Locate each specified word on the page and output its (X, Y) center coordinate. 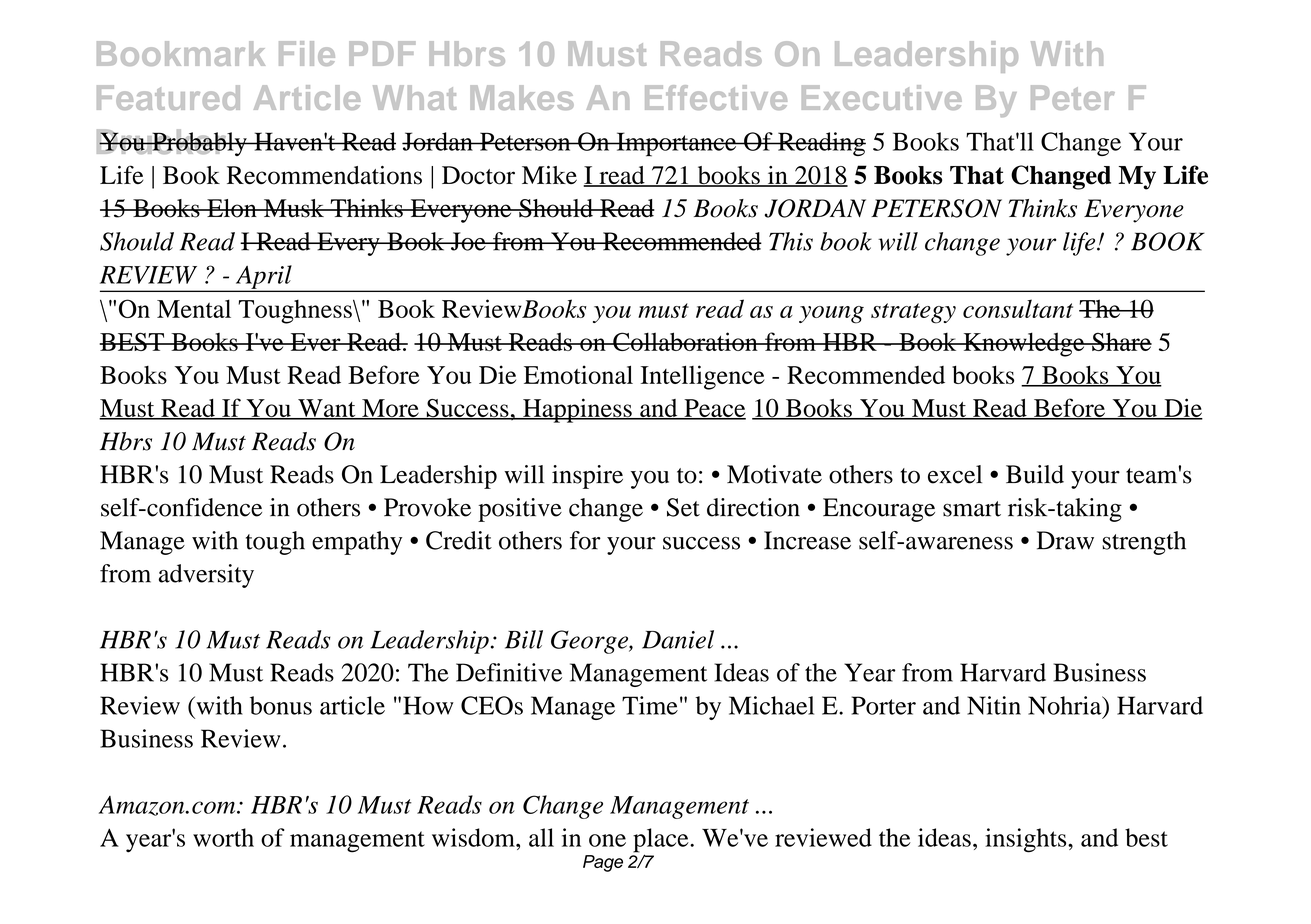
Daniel (678, 639)
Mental (194, 308)
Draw (1065, 540)
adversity (206, 576)
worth (223, 837)
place (662, 841)
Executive (882, 97)
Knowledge (1024, 344)
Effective (716, 97)
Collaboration (685, 341)
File (307, 53)
